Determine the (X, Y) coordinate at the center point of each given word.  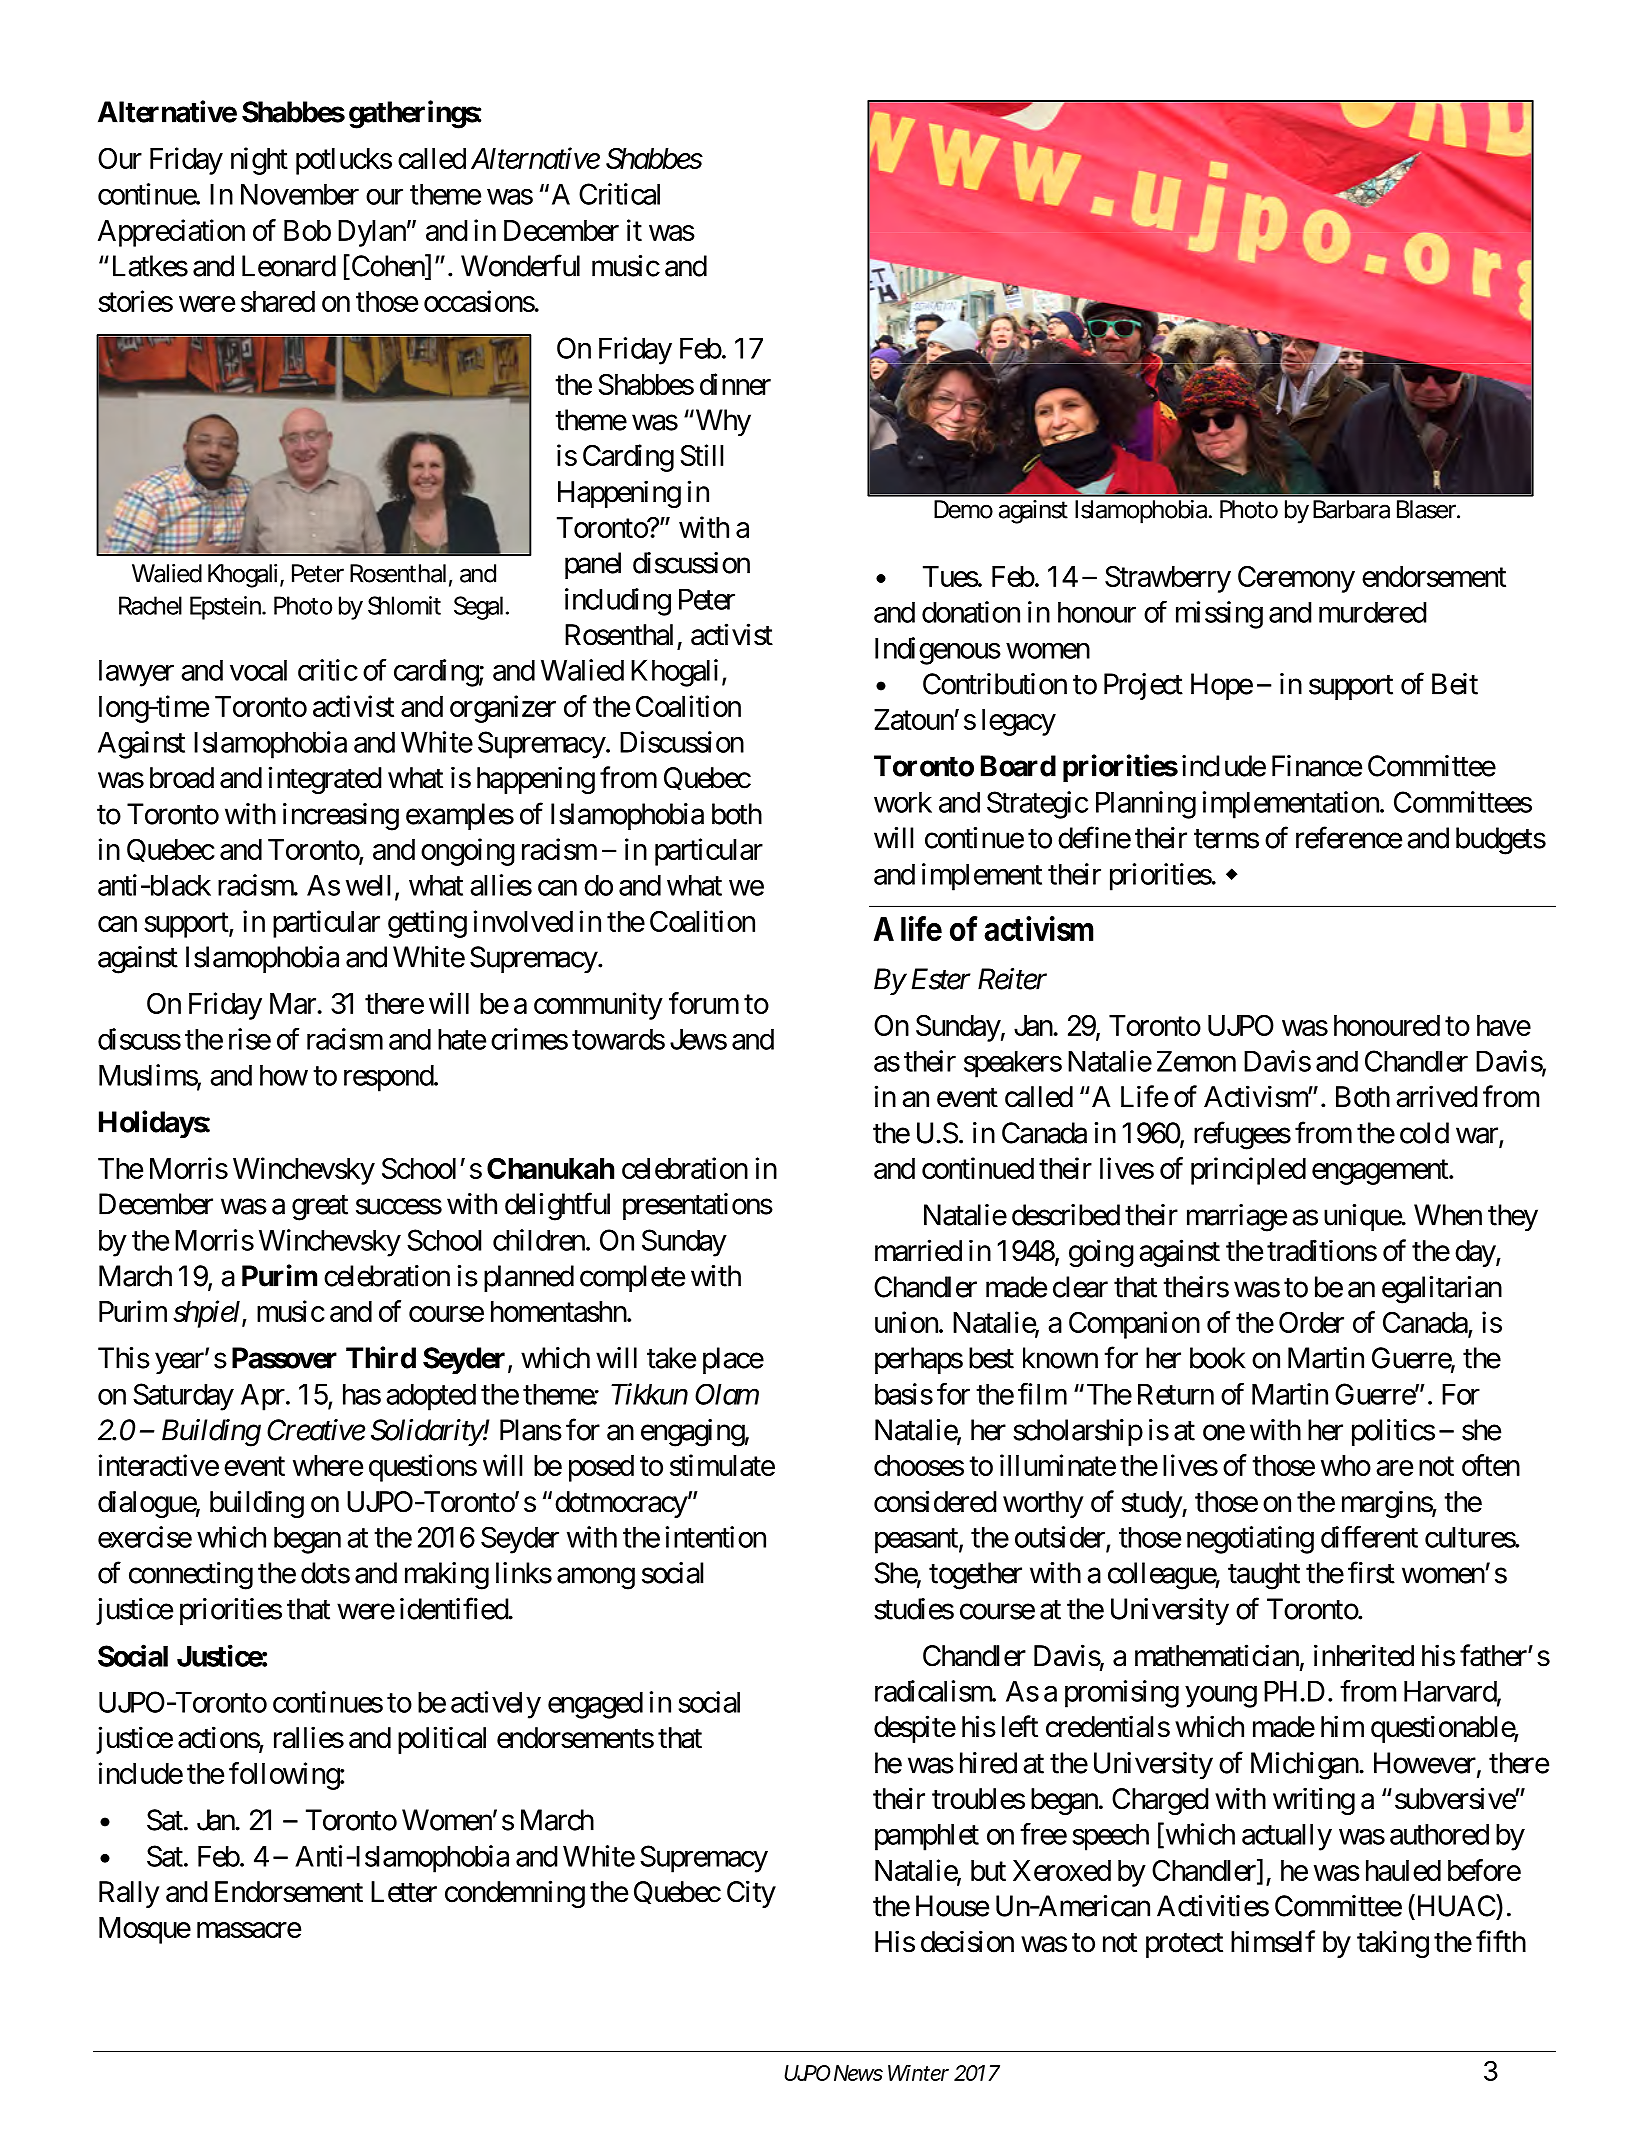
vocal (258, 670)
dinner (735, 384)
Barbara (1351, 509)
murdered (1373, 612)
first (1371, 1572)
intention (715, 1537)
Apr (263, 1397)
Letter (404, 1892)
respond (389, 1078)
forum (704, 1003)
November (300, 194)
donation (971, 612)
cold (1424, 1133)
